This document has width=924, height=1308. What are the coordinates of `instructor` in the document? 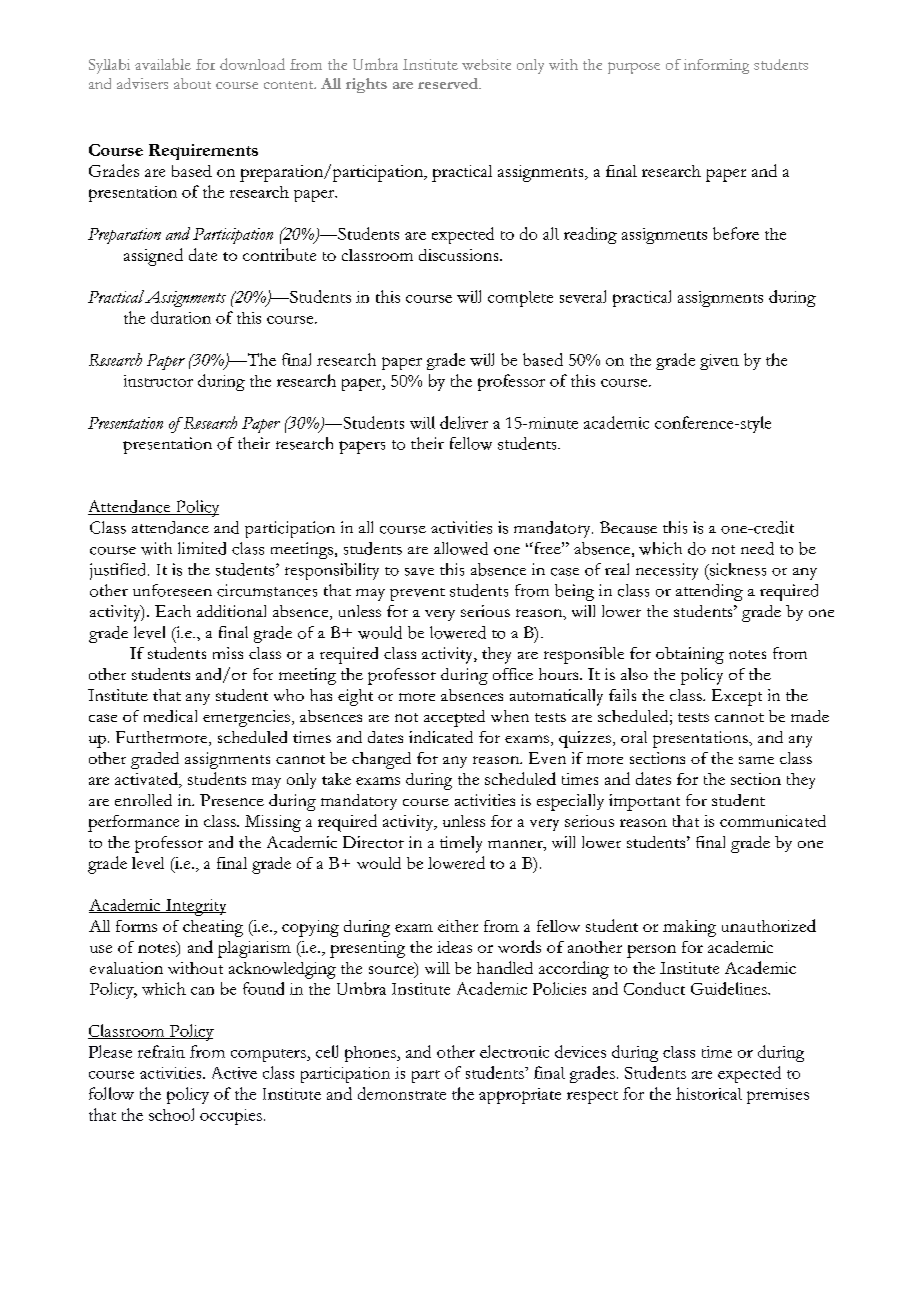 It's located at (158, 381).
